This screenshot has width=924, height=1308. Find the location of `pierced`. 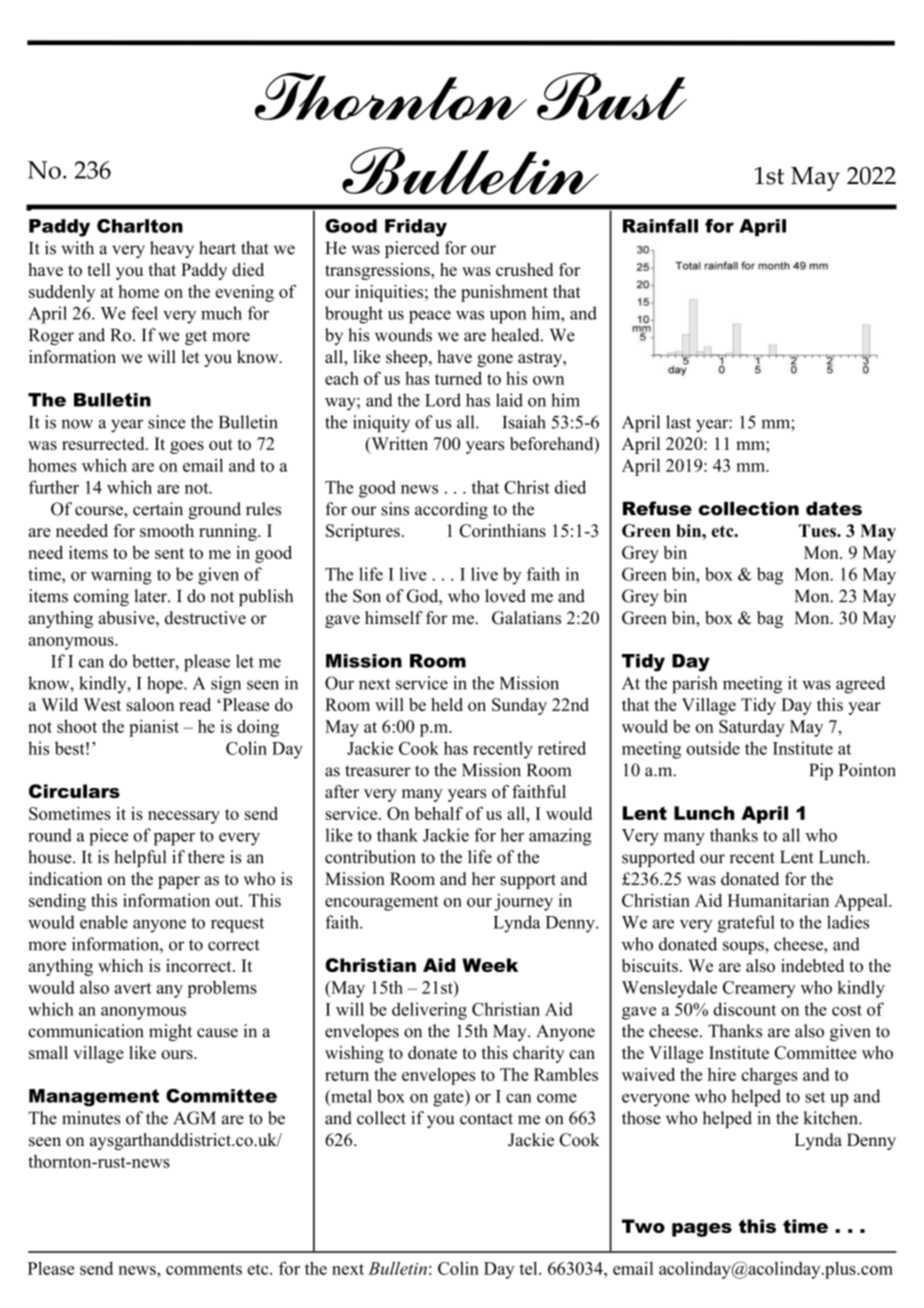

pierced is located at coordinates (412, 249).
